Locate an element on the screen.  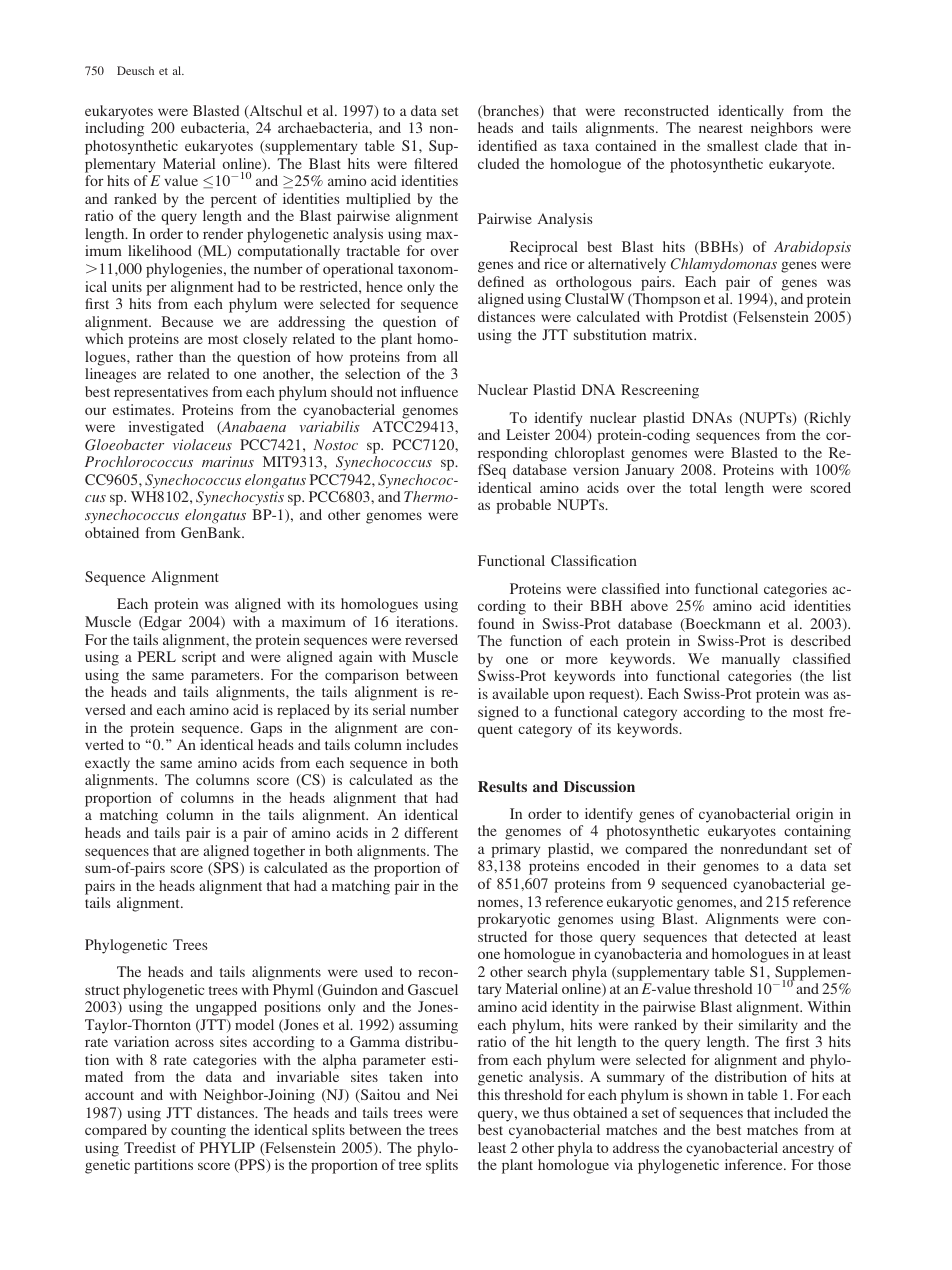
representatives is located at coordinates (161, 393).
